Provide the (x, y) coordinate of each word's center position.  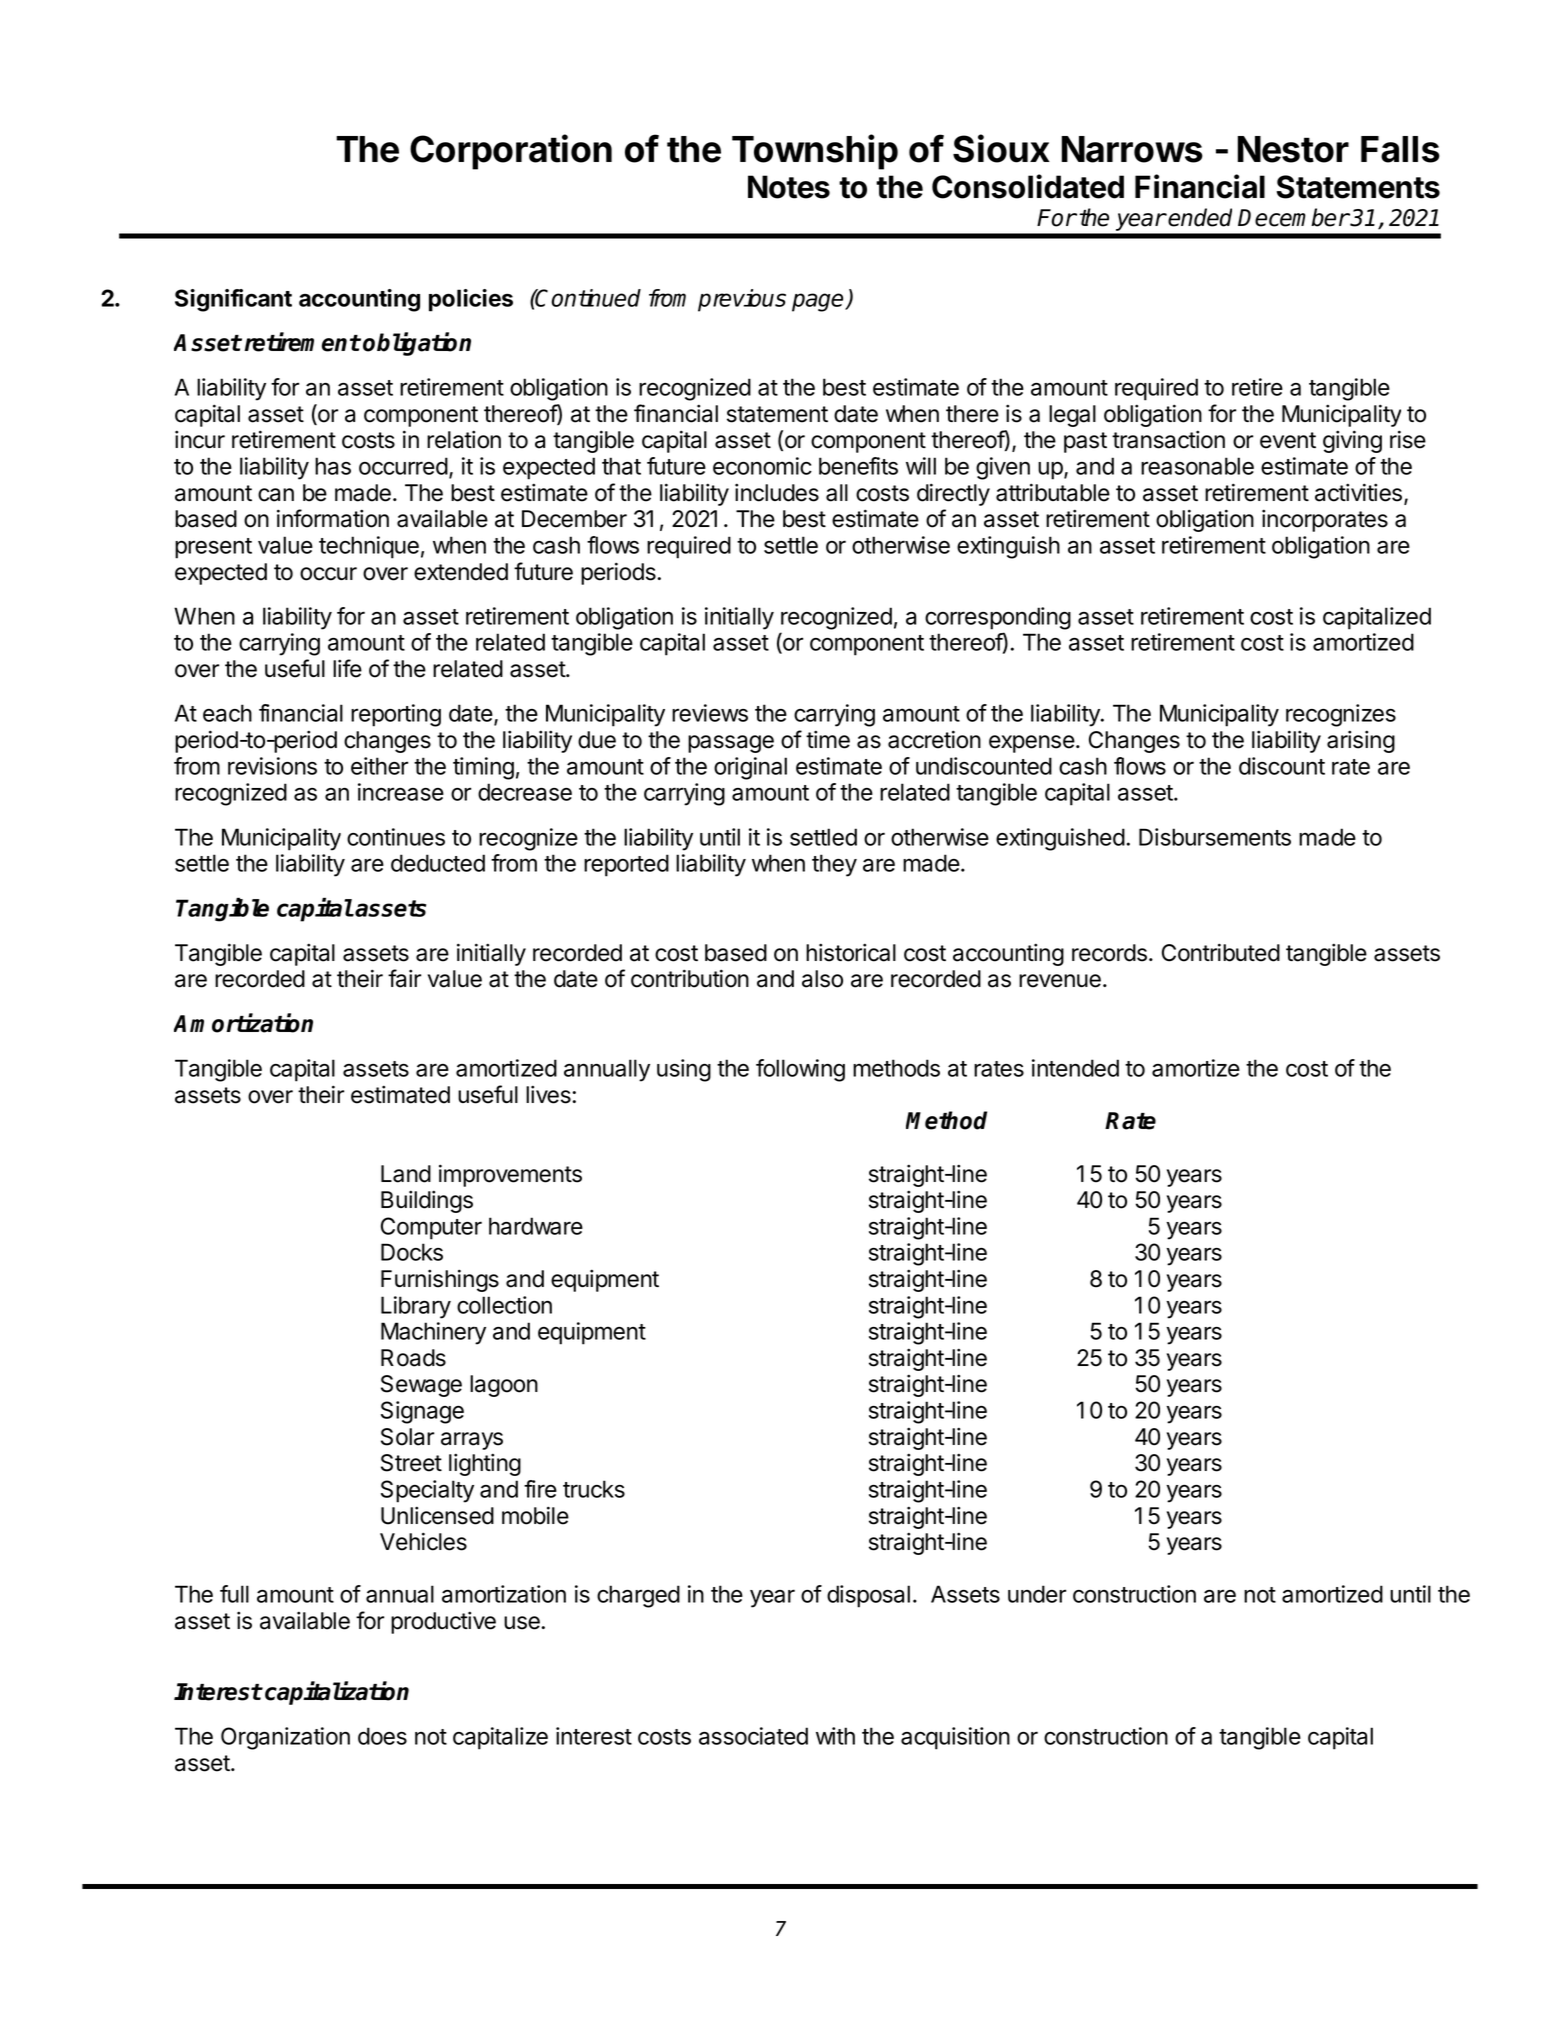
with (835, 1736)
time (828, 739)
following (800, 1070)
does (382, 1736)
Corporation (511, 152)
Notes (789, 187)
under (1037, 1594)
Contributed (1221, 952)
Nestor (1293, 149)
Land (406, 1174)
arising (1361, 741)
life (347, 668)
